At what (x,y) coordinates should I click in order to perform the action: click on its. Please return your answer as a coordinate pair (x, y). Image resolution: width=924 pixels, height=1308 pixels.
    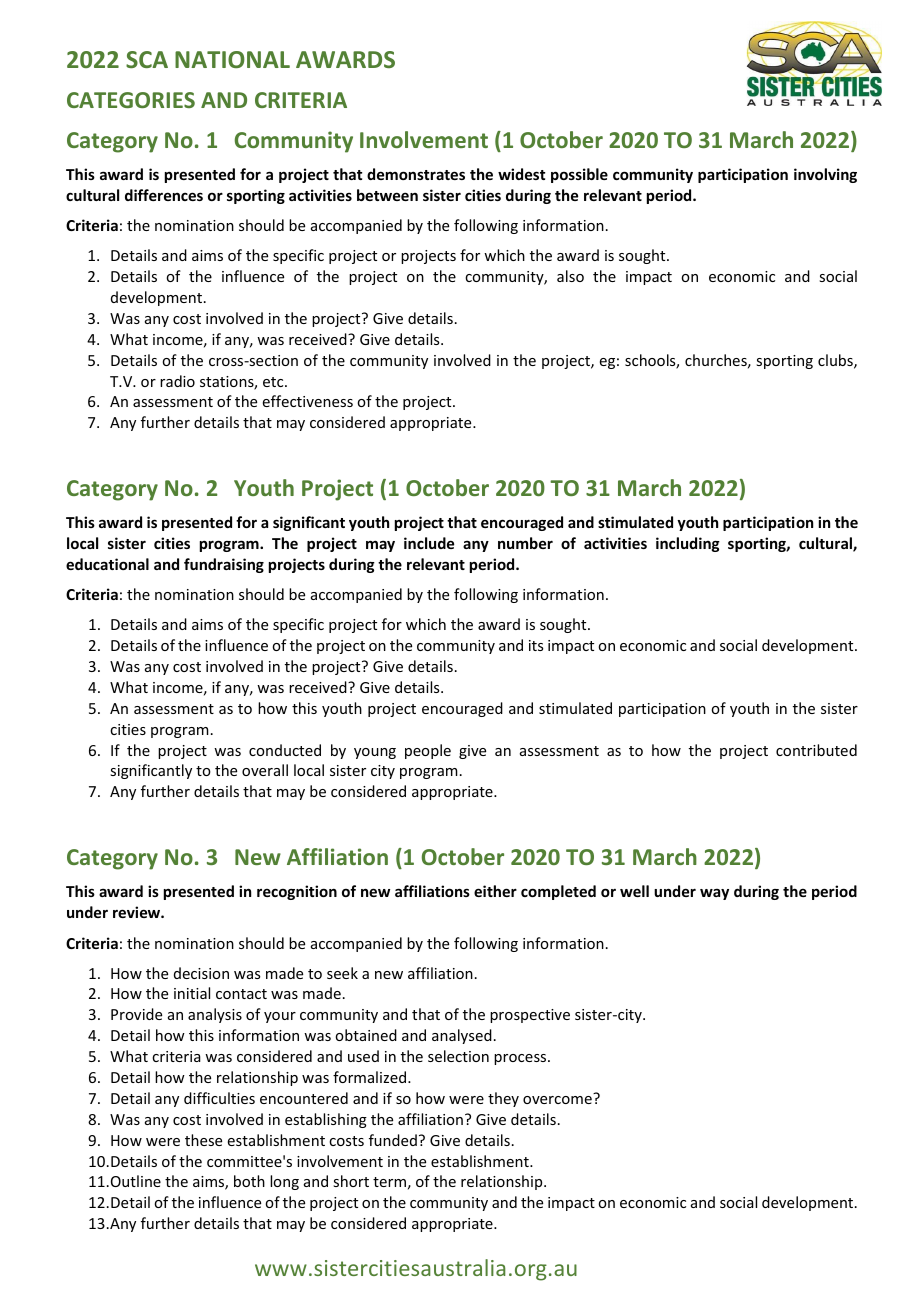
    Looking at the image, I should click on (536, 645).
